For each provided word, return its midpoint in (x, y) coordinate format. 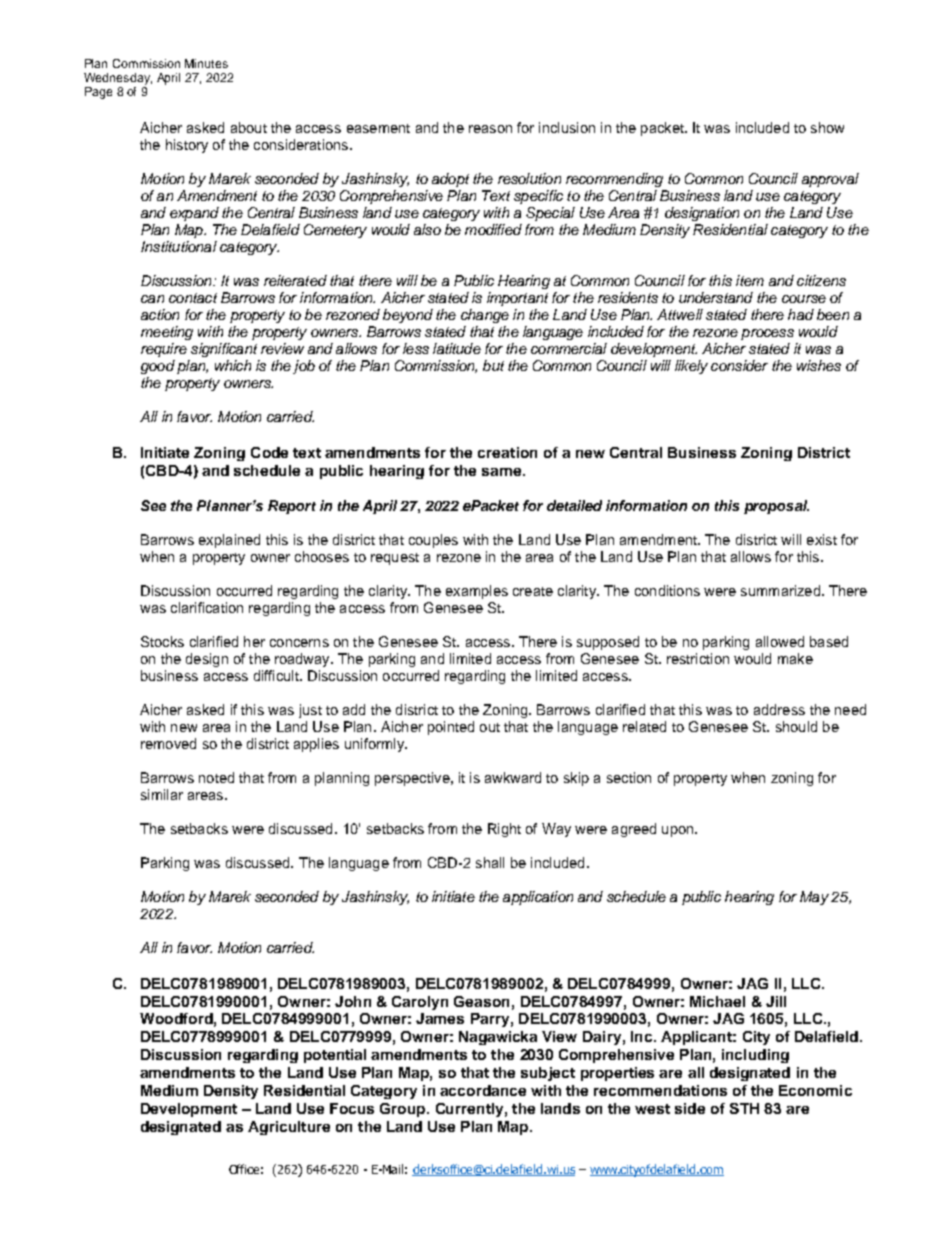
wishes (819, 365)
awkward (513, 777)
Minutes (206, 63)
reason (490, 129)
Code (269, 452)
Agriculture (289, 1128)
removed (168, 743)
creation (507, 452)
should (796, 726)
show (827, 127)
